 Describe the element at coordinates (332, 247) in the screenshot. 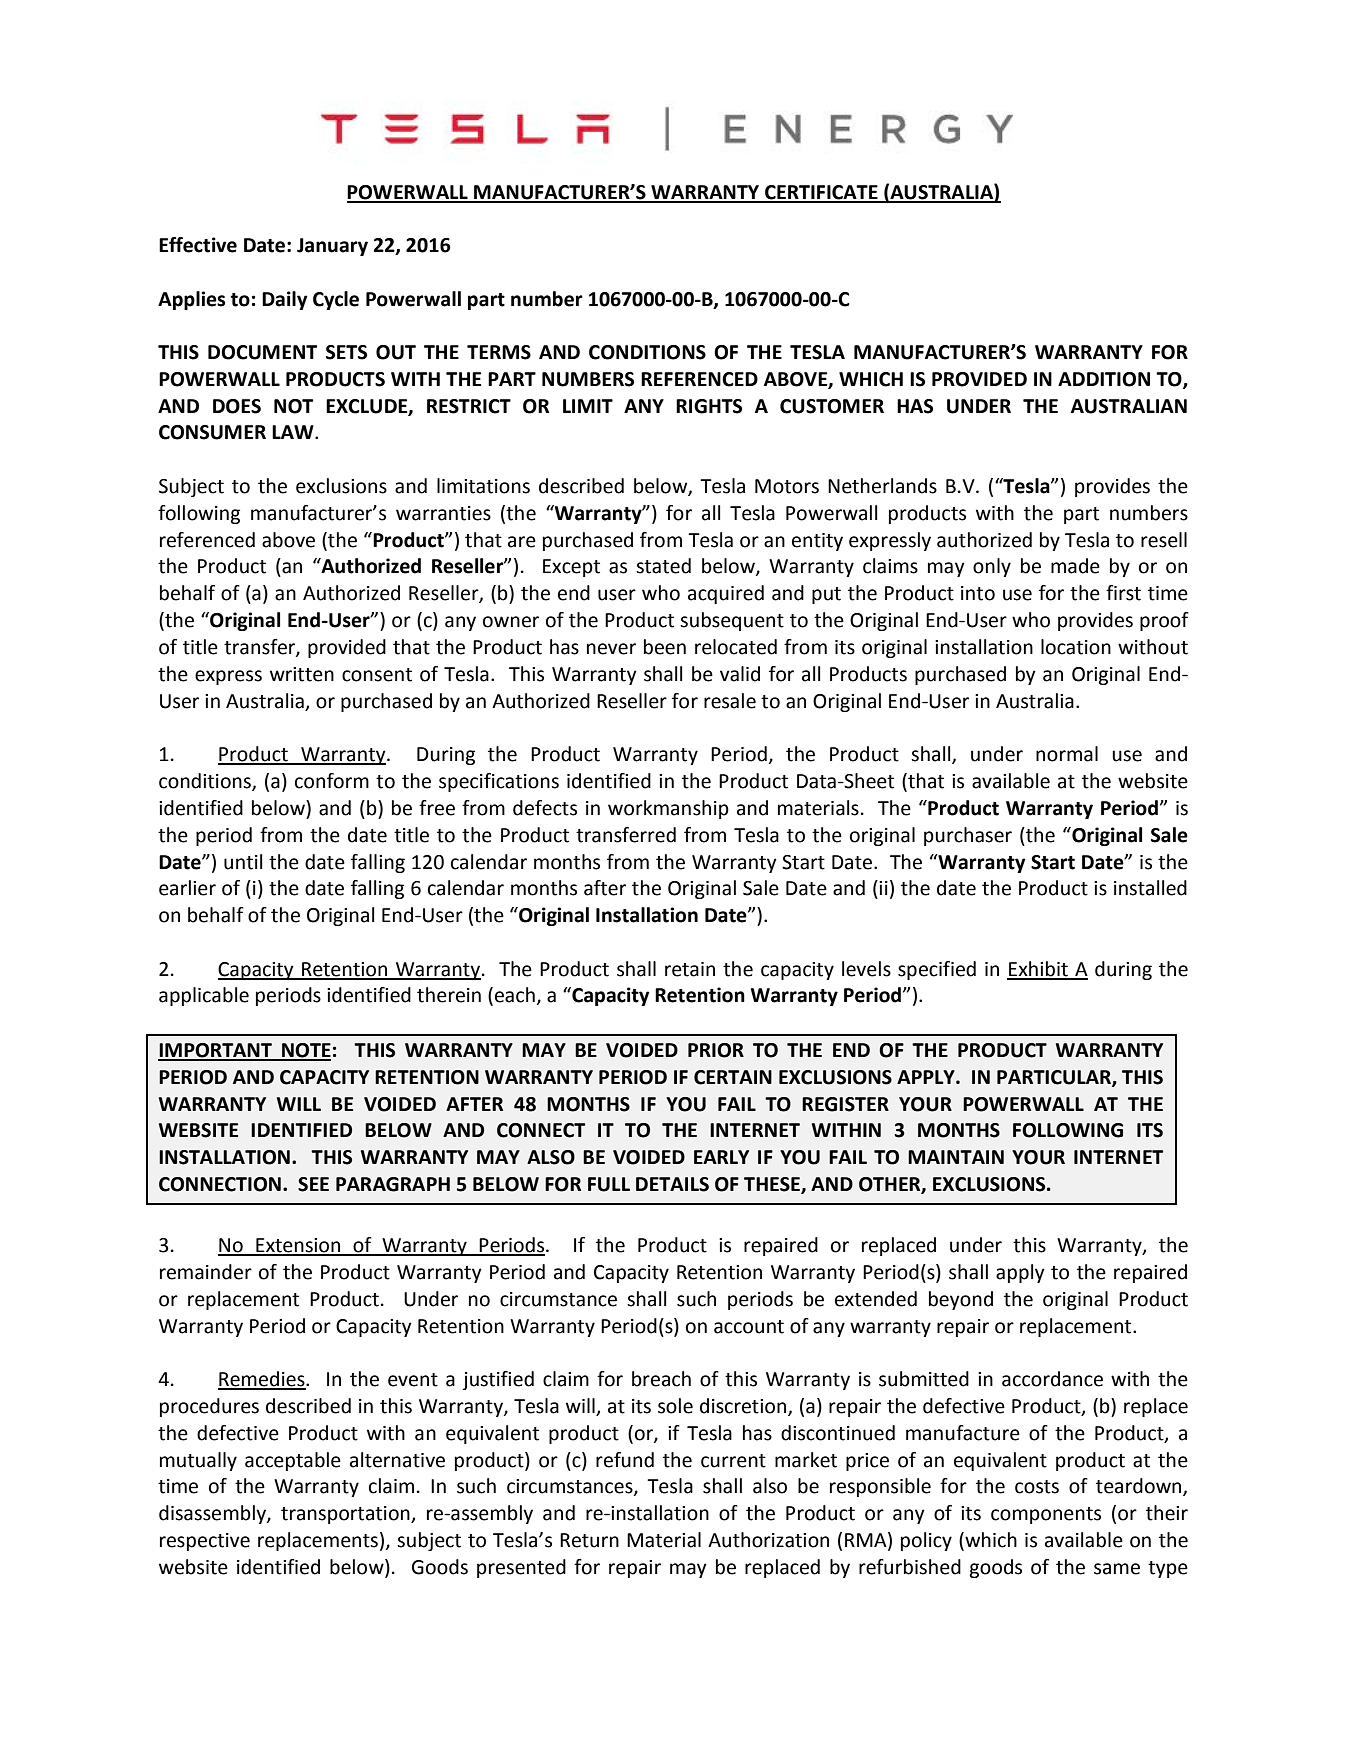

I see `January` at that location.
